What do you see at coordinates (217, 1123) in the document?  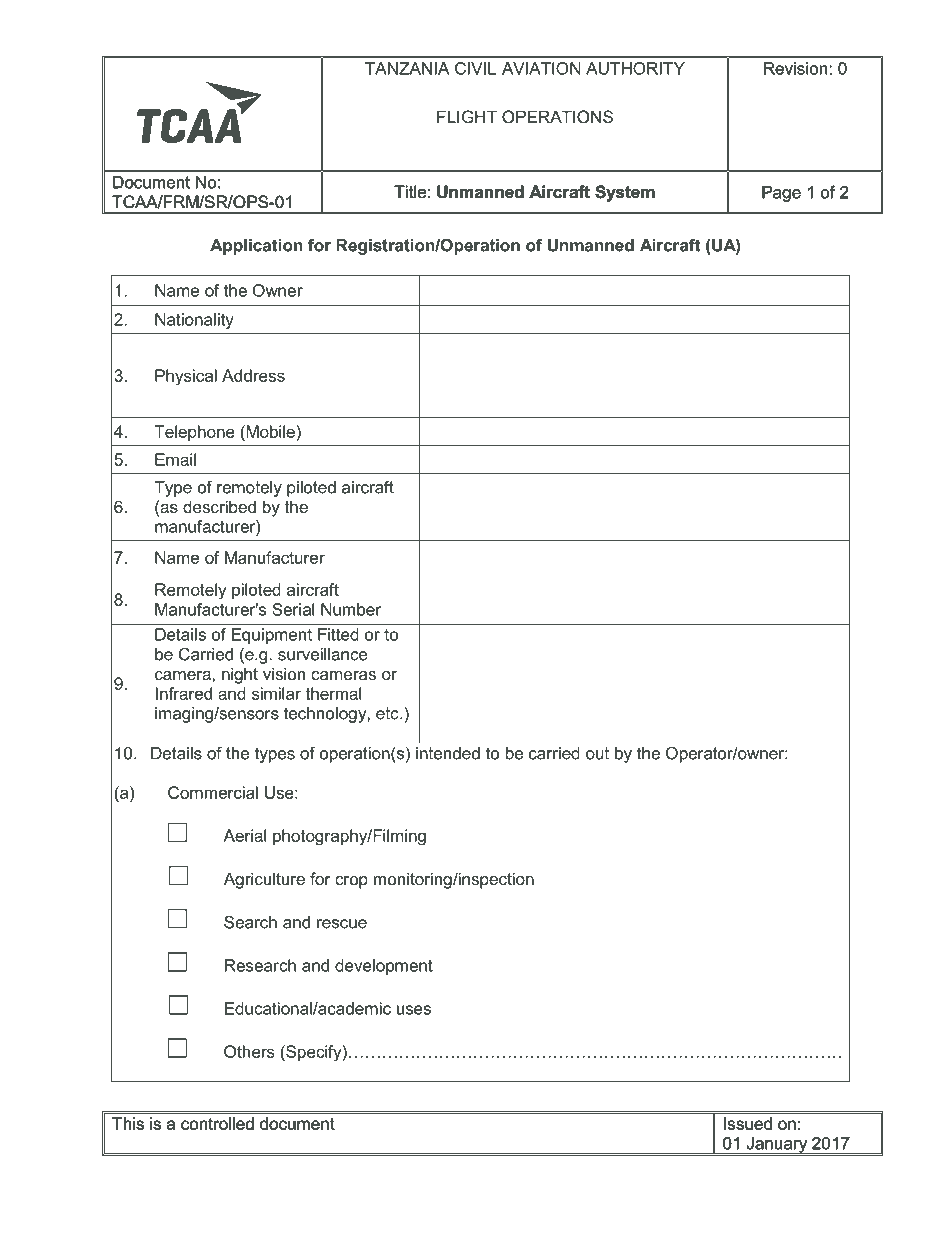 I see `controlled` at bounding box center [217, 1123].
